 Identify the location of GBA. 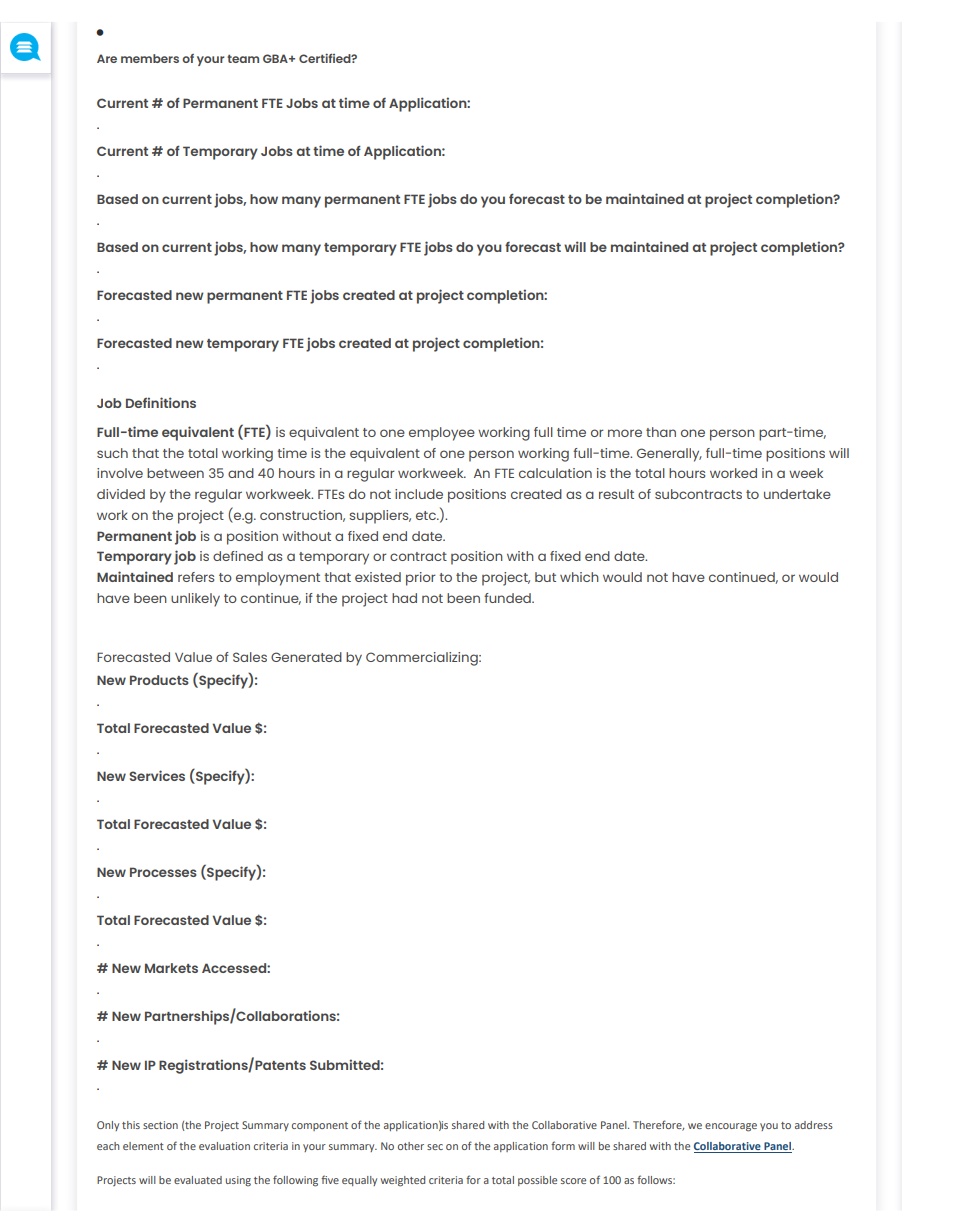
(276, 58).
